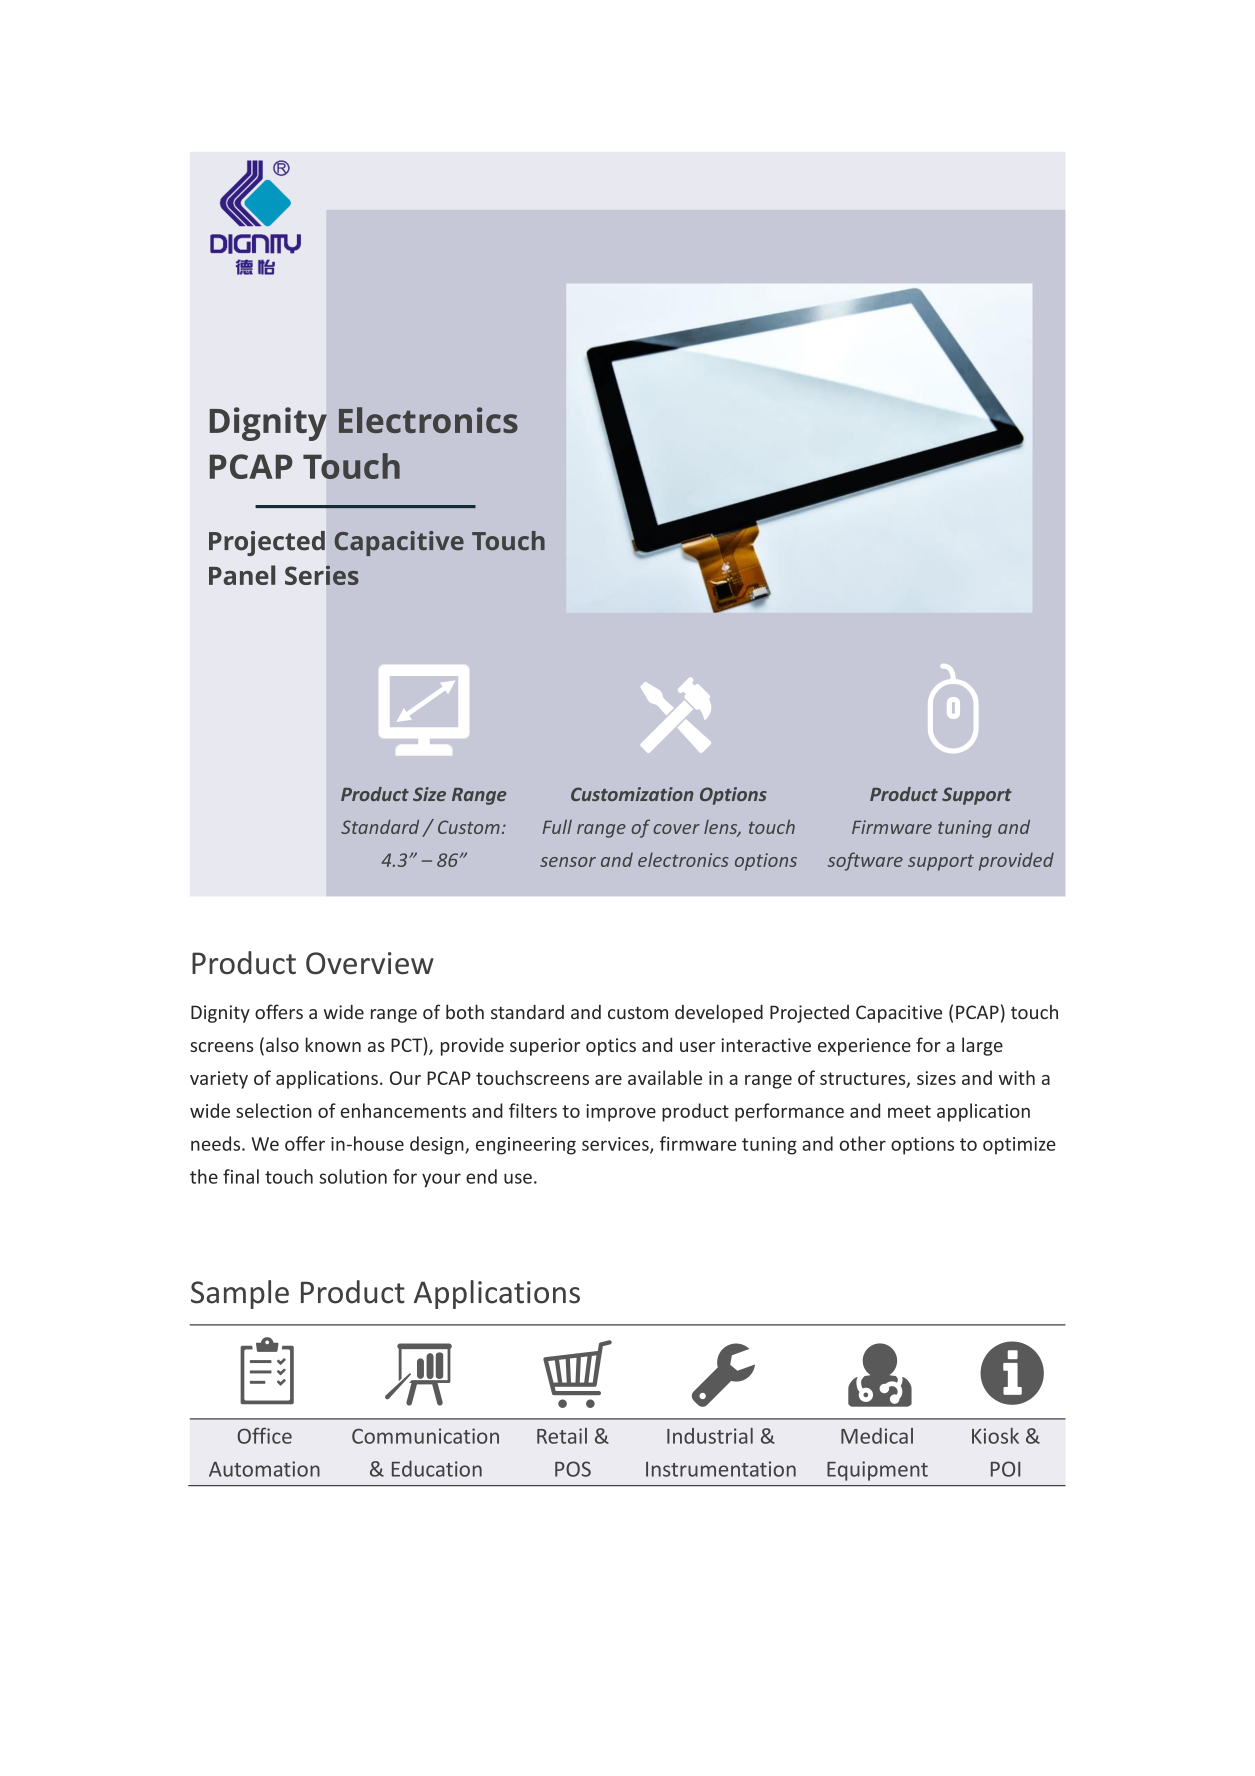  I want to click on optics, so click(611, 1047).
